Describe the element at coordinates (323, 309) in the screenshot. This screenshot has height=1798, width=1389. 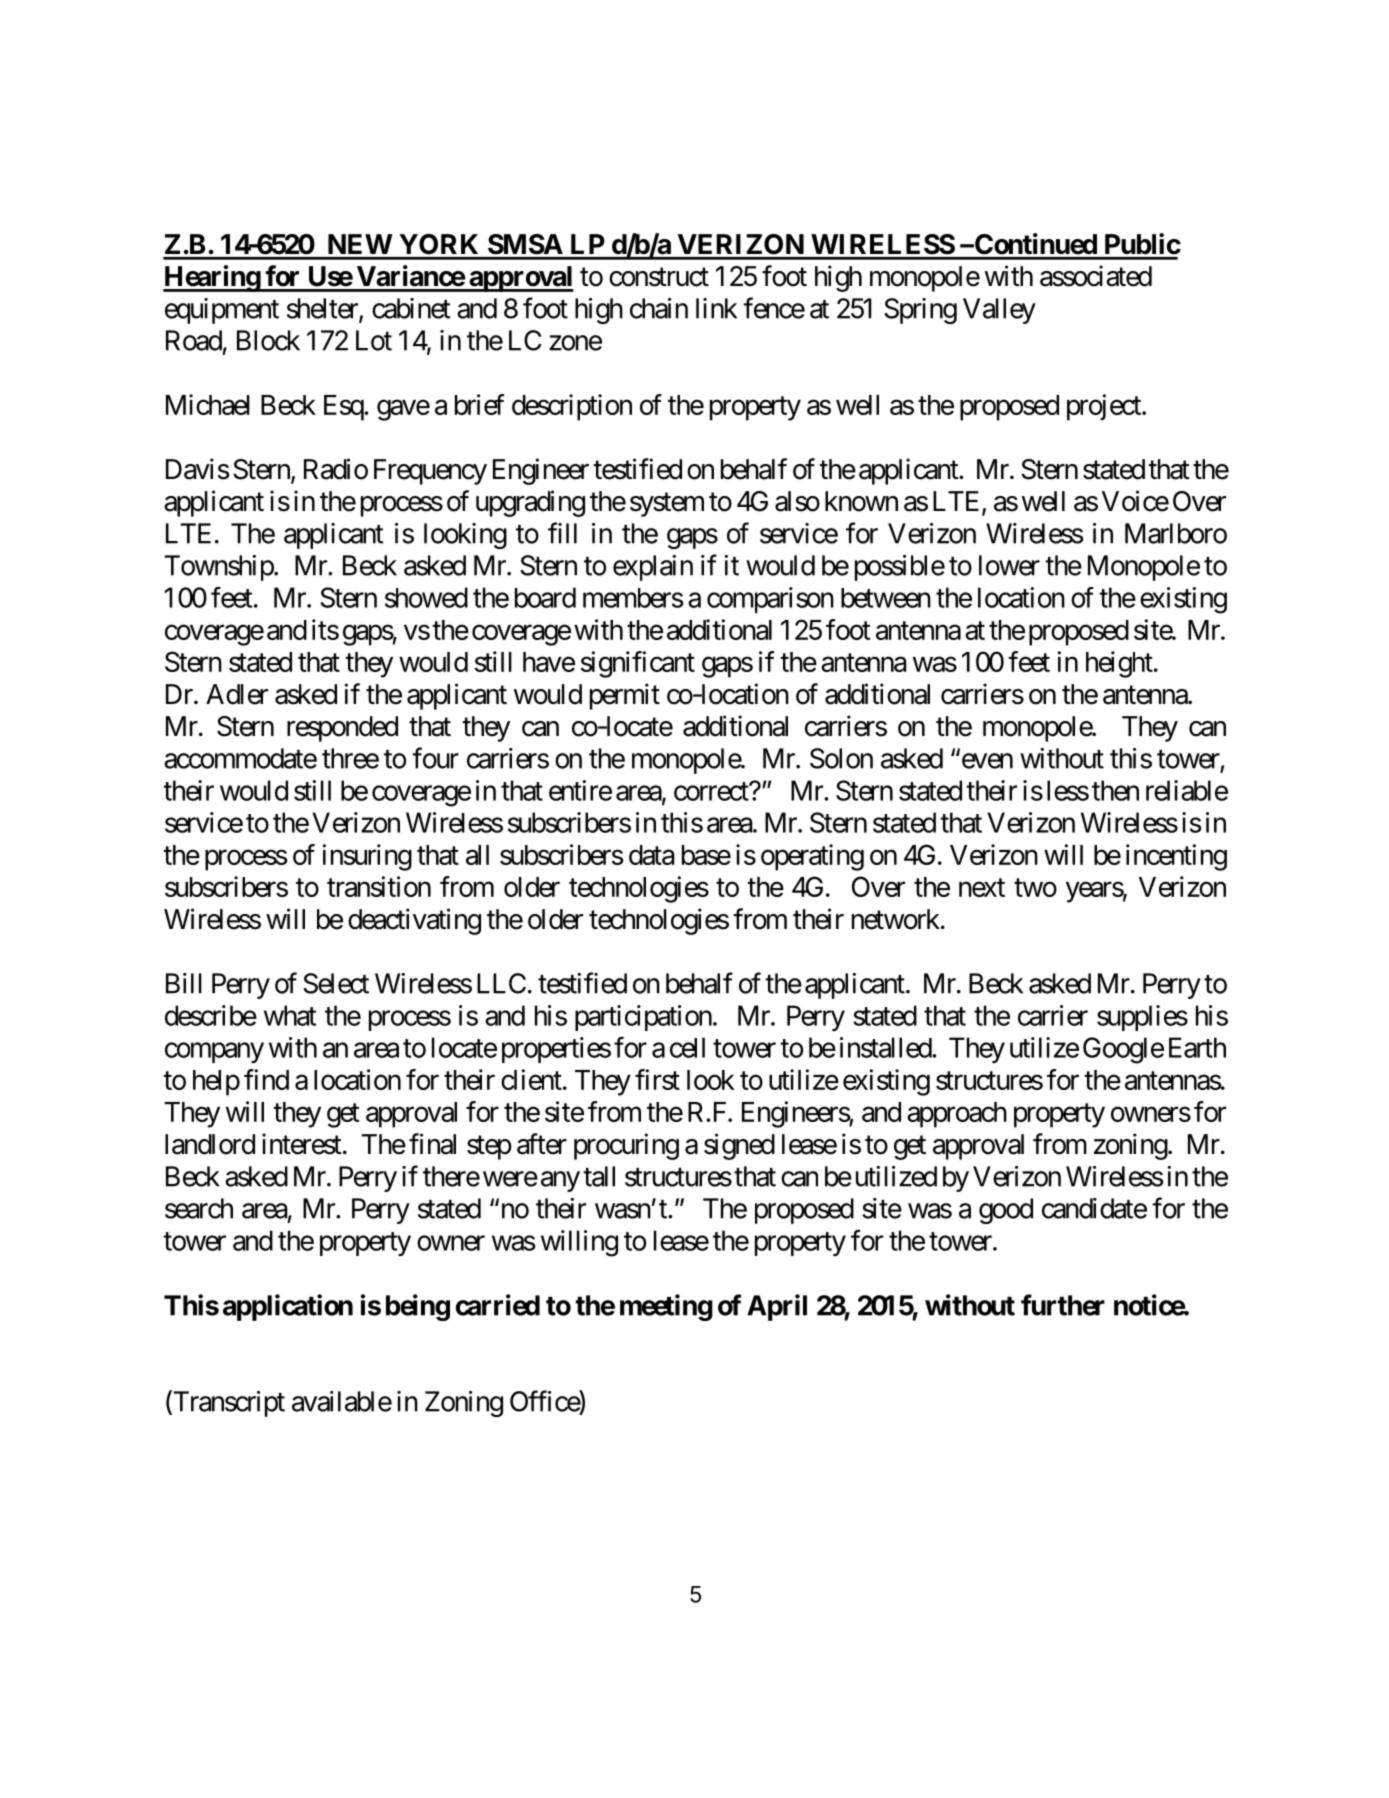
I see `shelter` at that location.
